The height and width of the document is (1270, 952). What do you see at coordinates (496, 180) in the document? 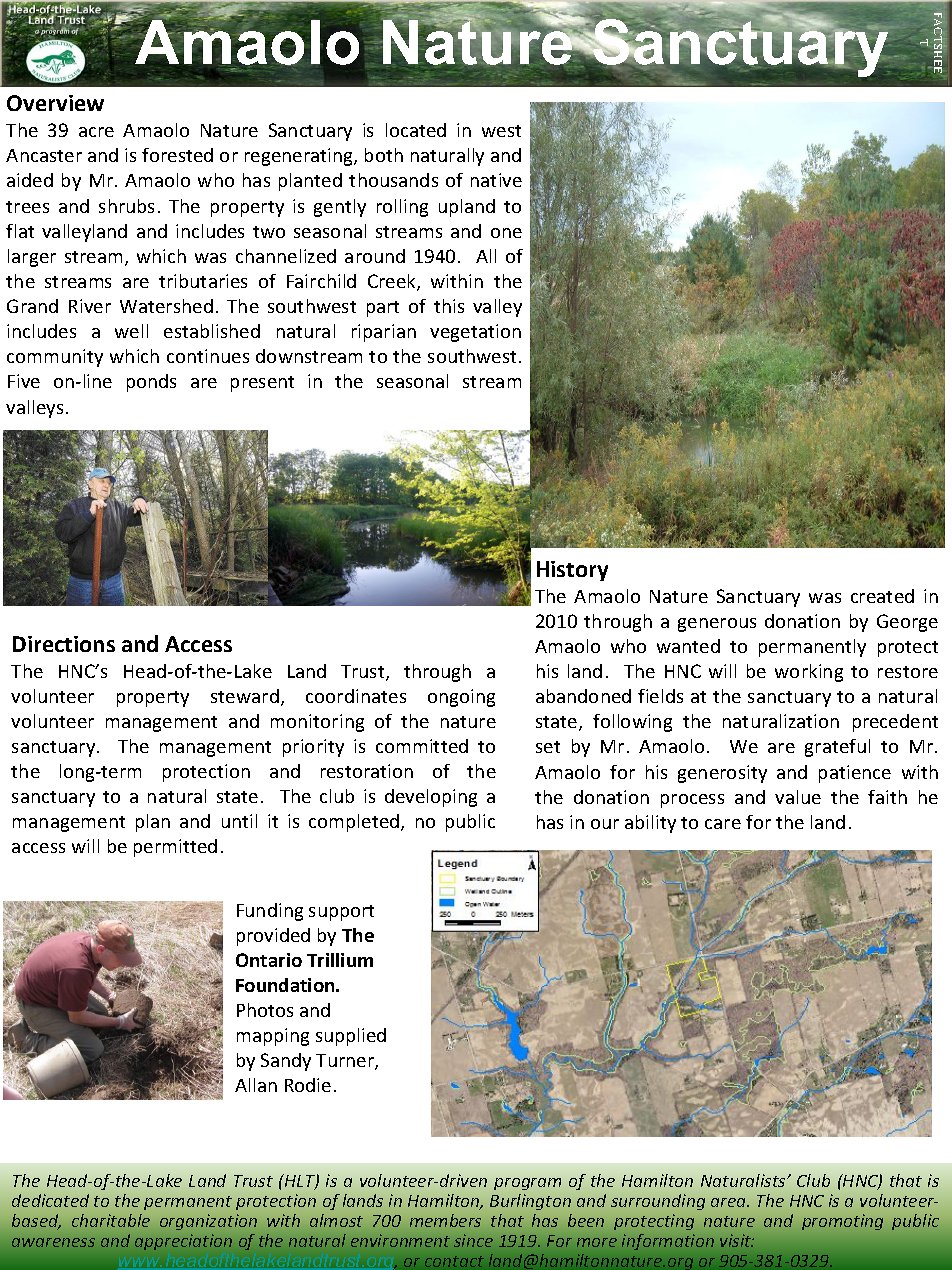
I see `native` at bounding box center [496, 180].
